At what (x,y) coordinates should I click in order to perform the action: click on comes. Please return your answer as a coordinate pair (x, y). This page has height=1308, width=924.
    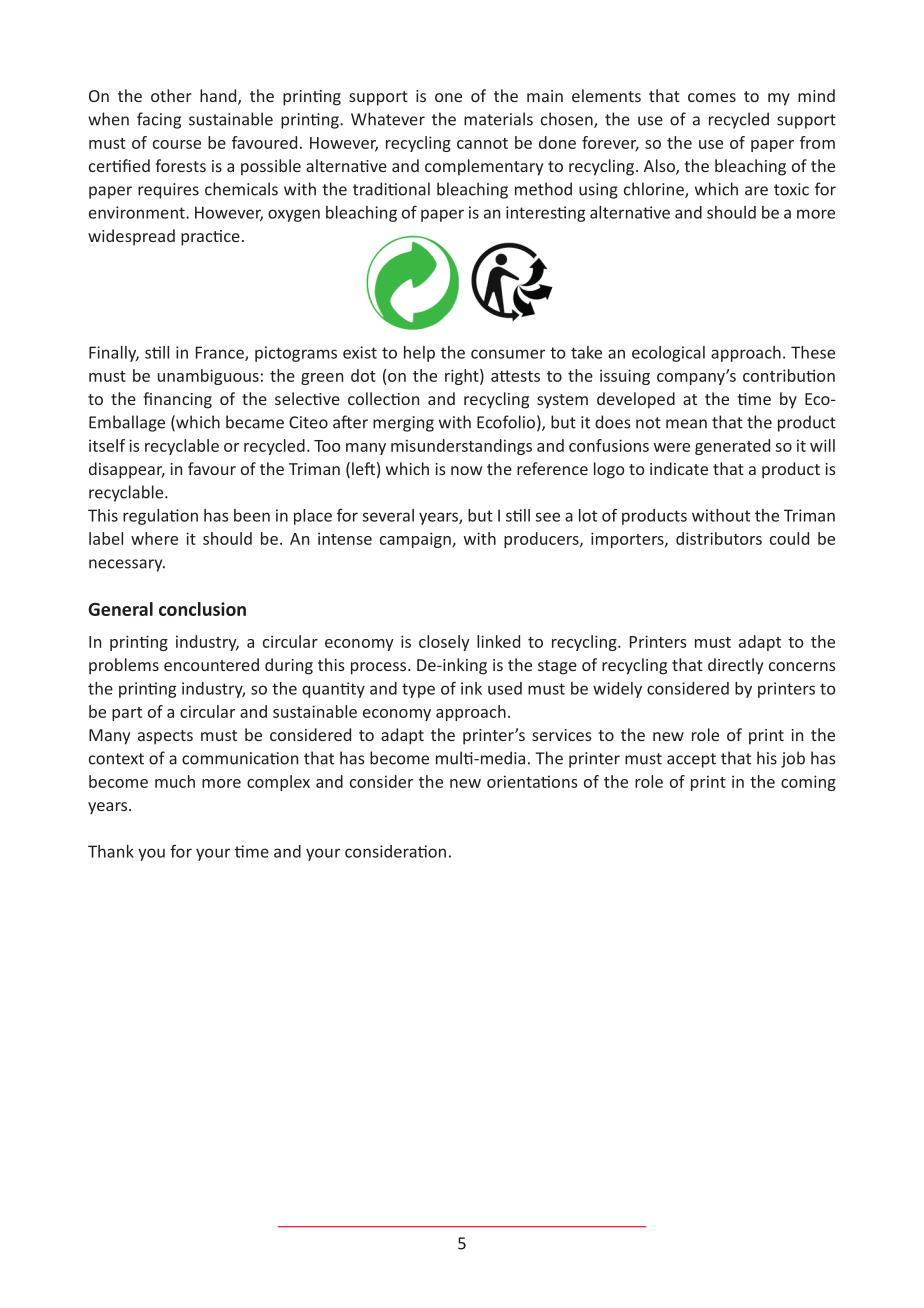
    Looking at the image, I should click on (712, 97).
